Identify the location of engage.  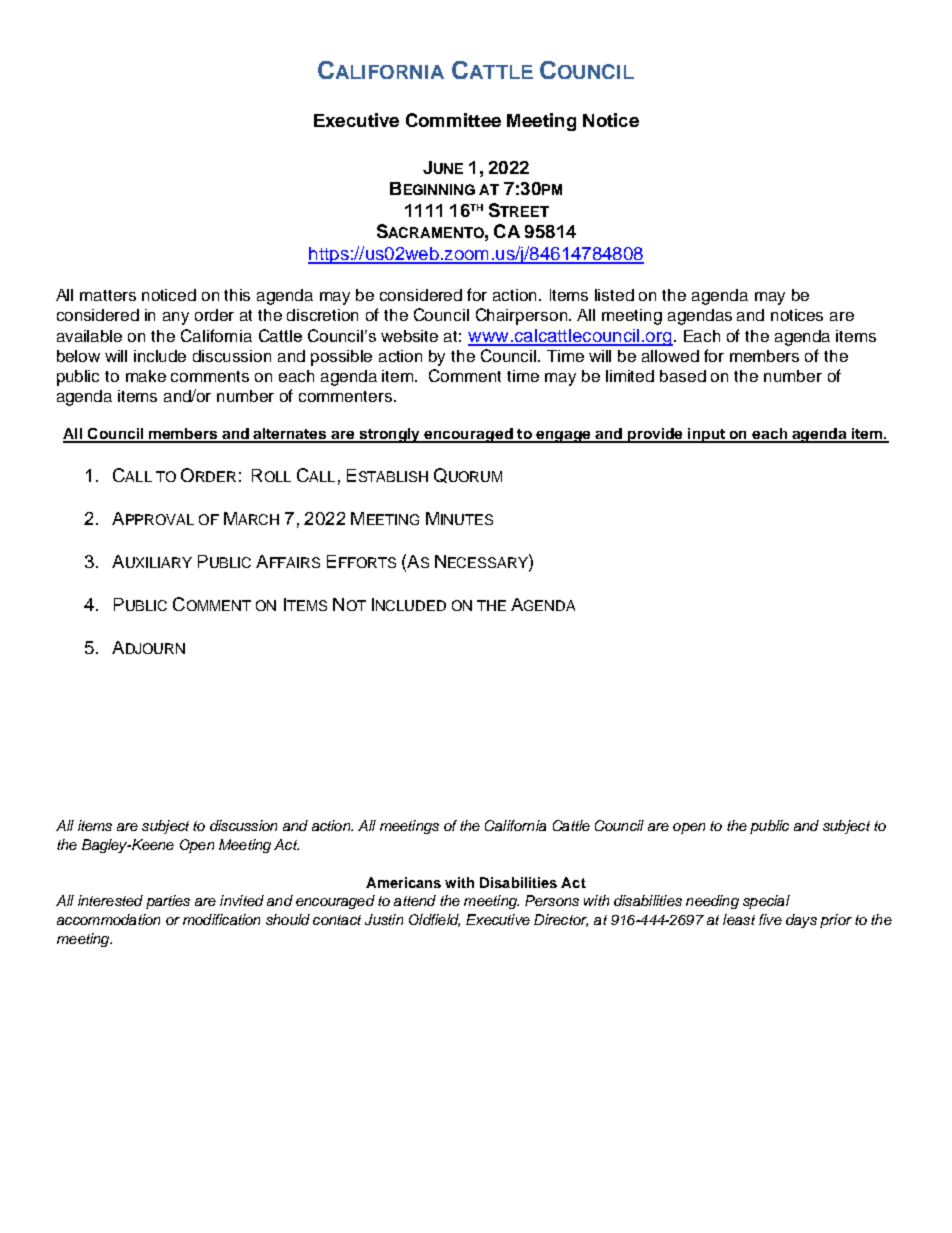
(563, 437).
